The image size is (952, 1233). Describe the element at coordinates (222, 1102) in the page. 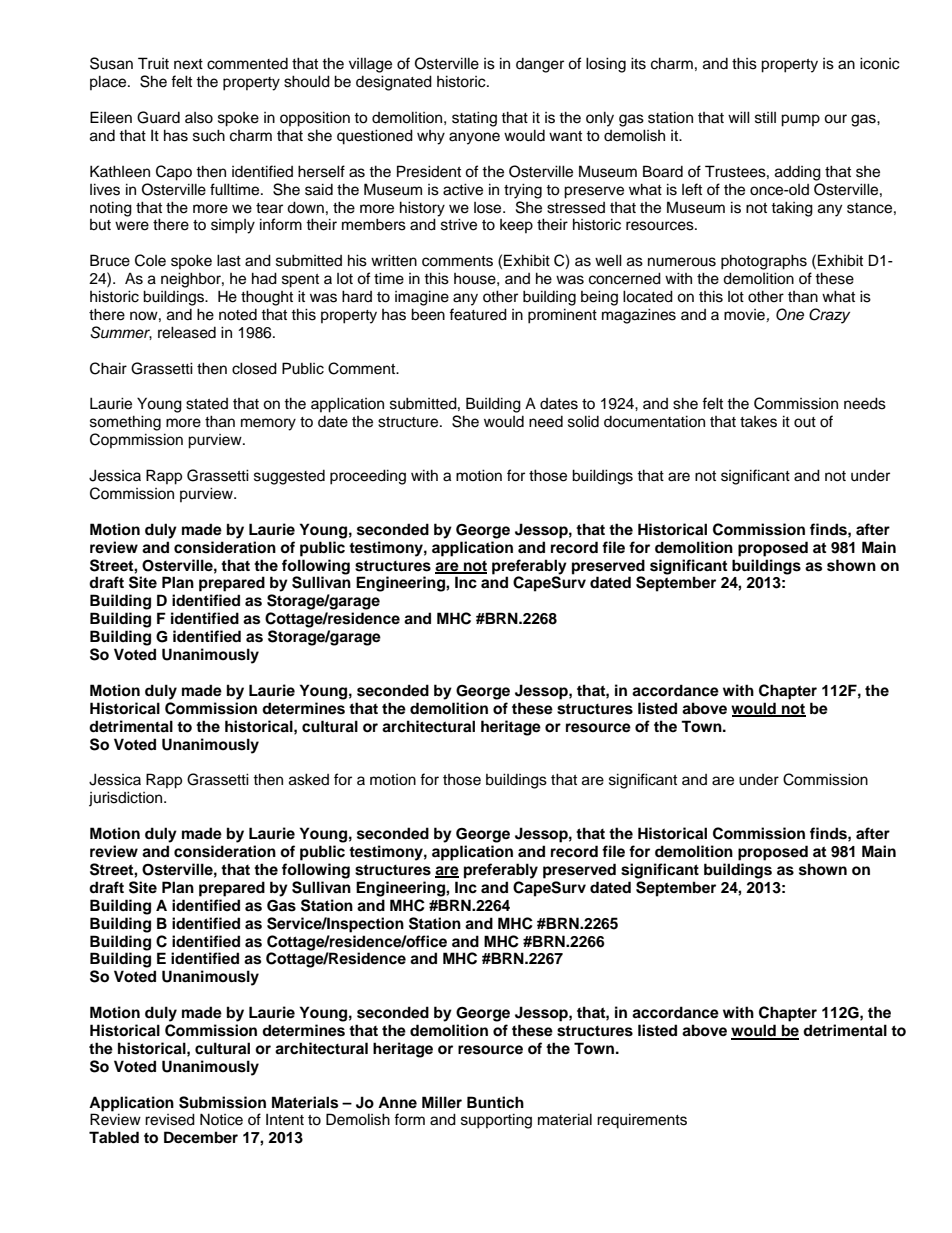

I see `Submission` at that location.
